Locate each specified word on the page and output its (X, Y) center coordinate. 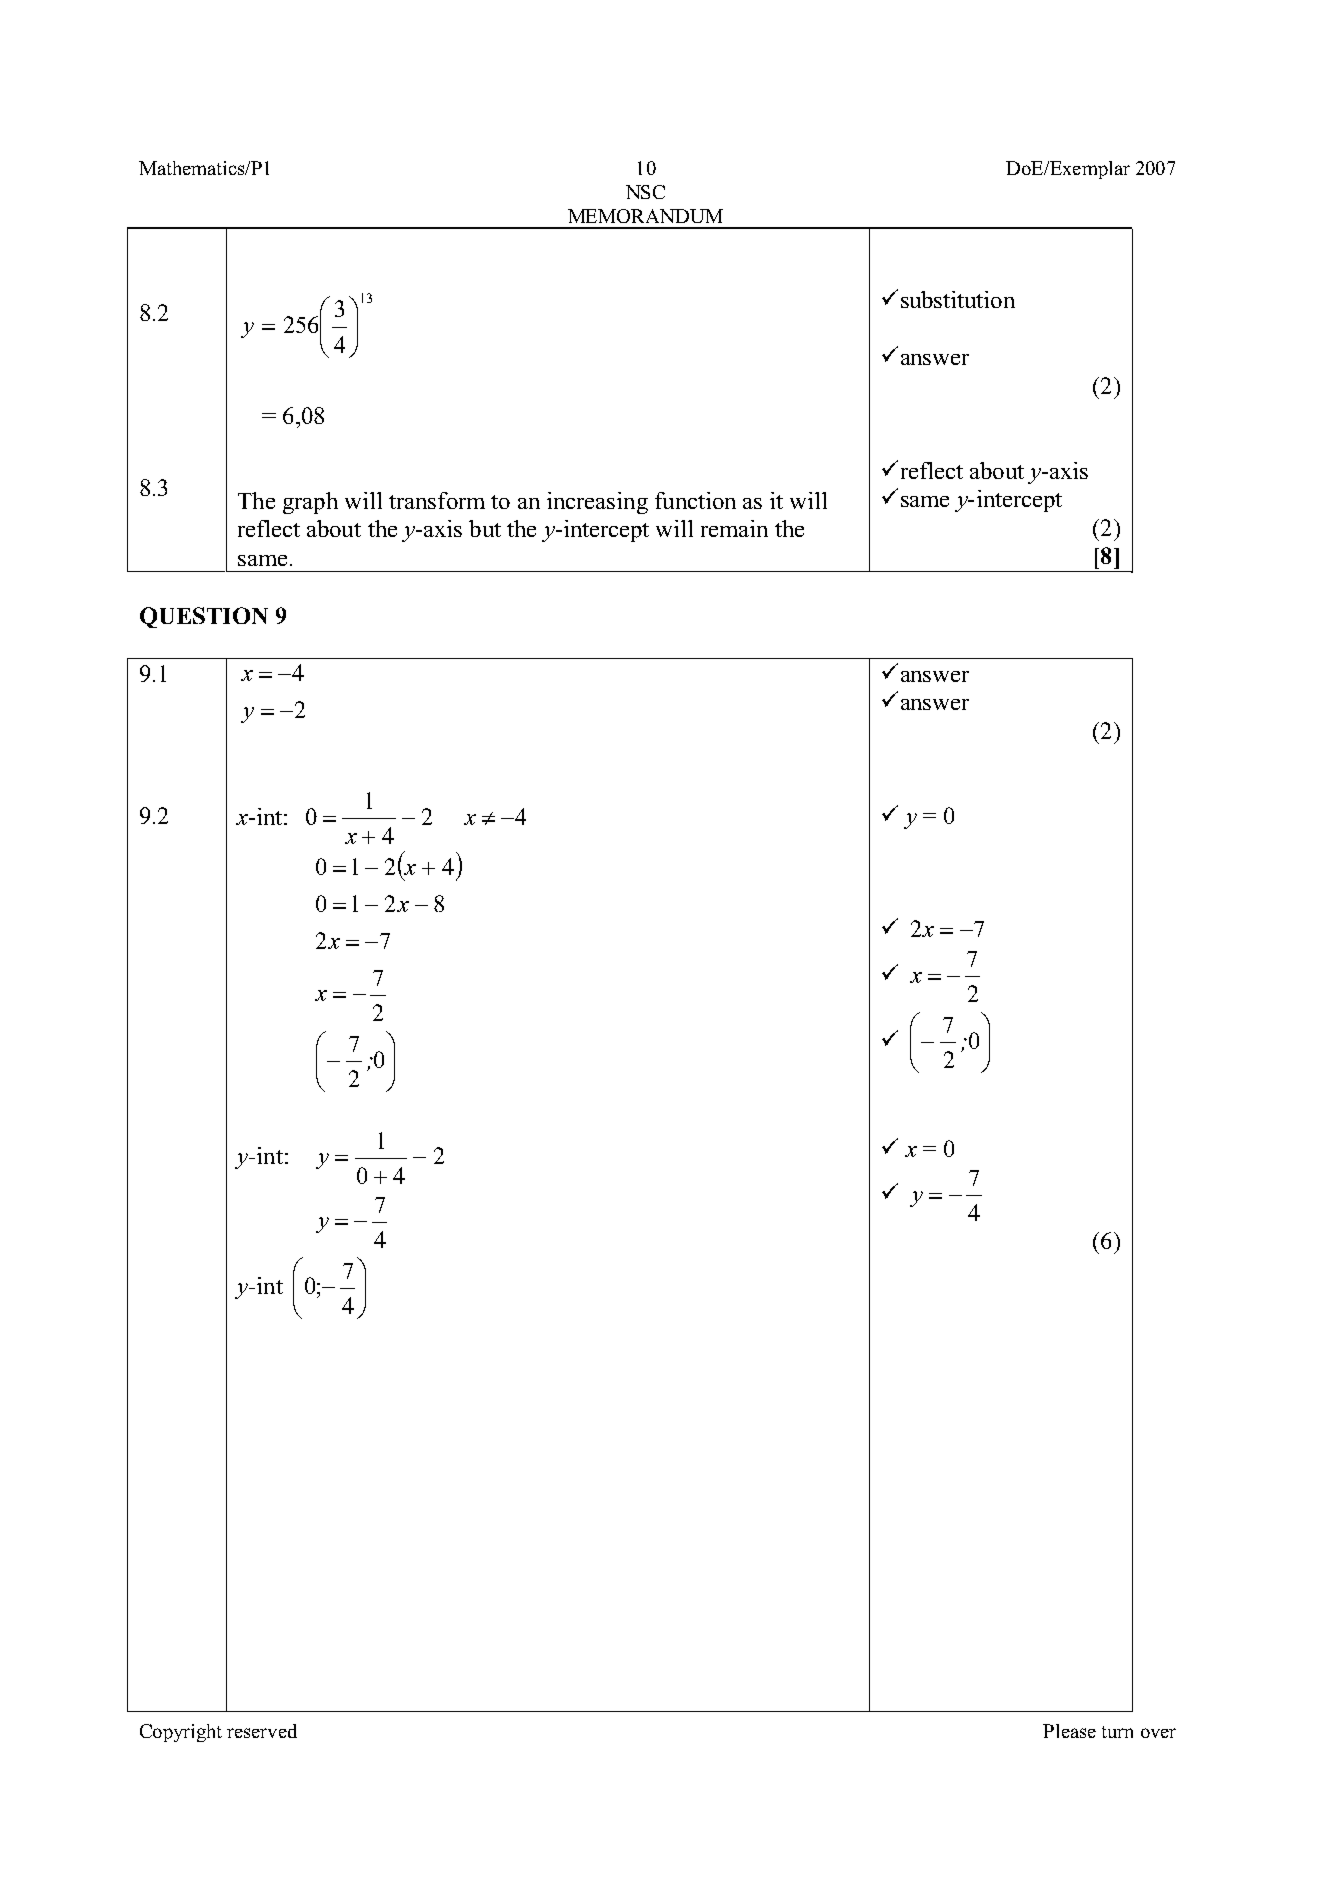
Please (1069, 1731)
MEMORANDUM (645, 216)
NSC (645, 192)
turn (1117, 1732)
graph (310, 503)
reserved (262, 1731)
